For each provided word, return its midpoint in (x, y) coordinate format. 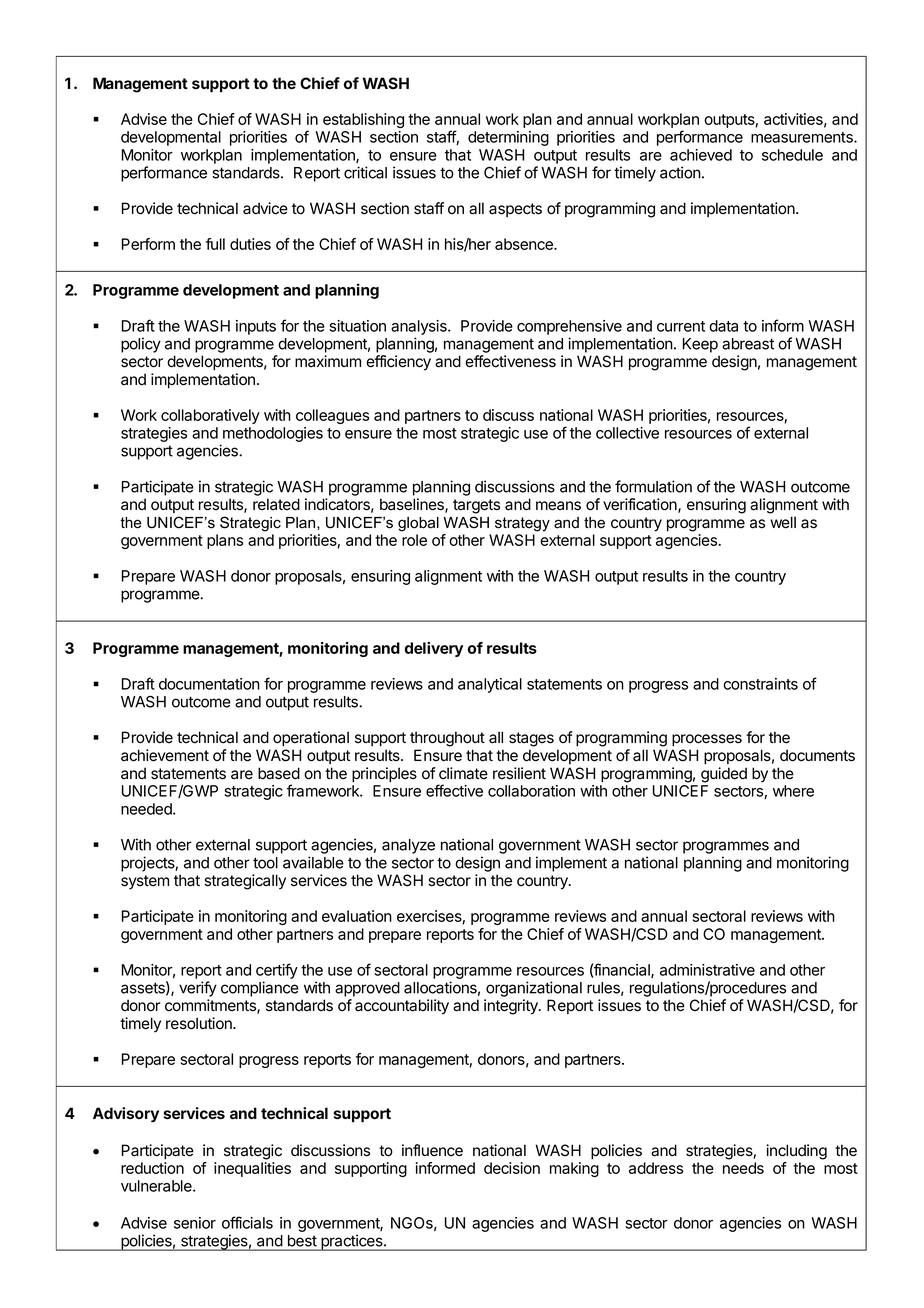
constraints (760, 684)
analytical (490, 685)
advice (265, 208)
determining (508, 138)
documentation (209, 684)
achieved (701, 155)
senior (195, 1223)
